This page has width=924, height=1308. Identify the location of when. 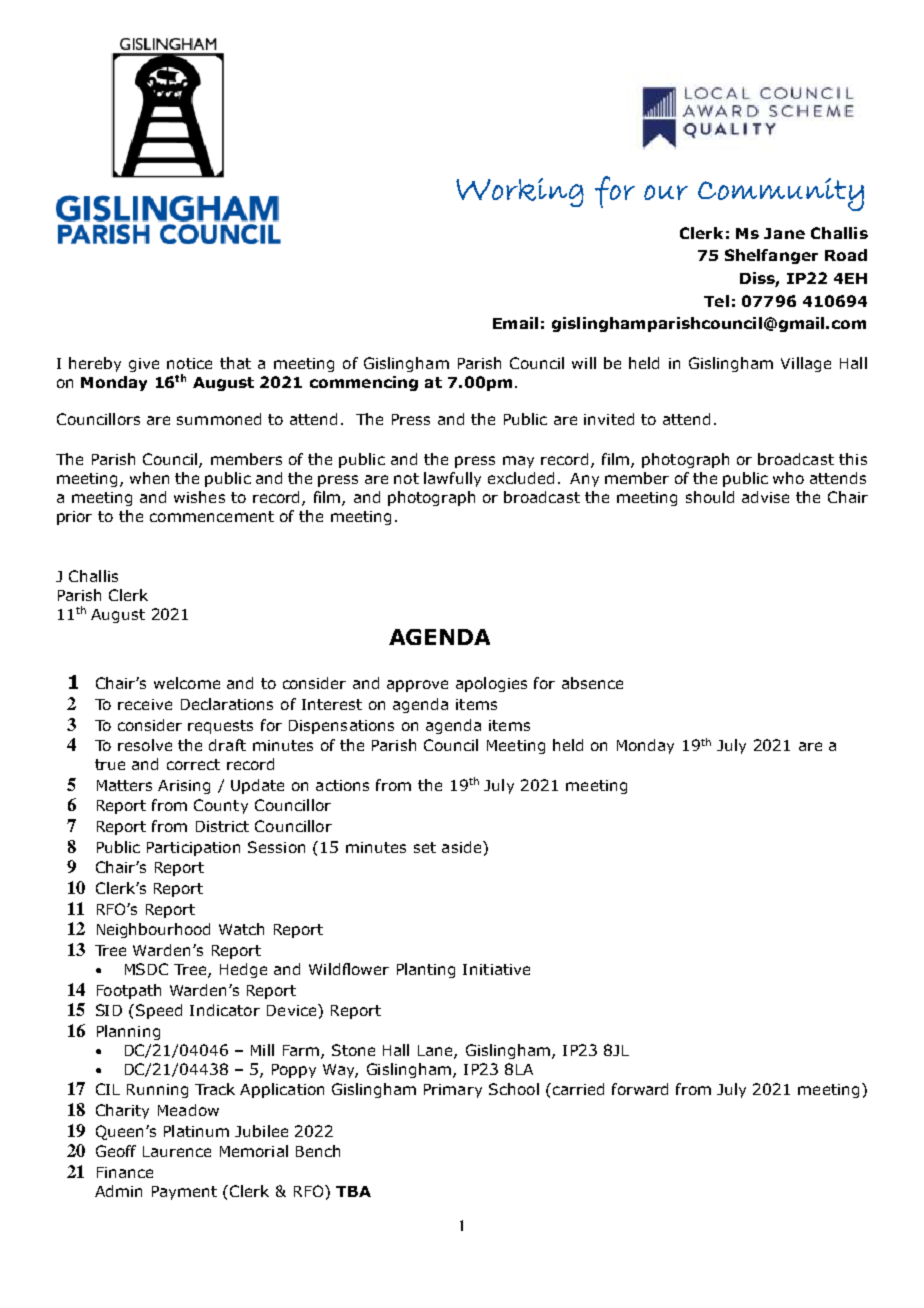
(149, 478).
